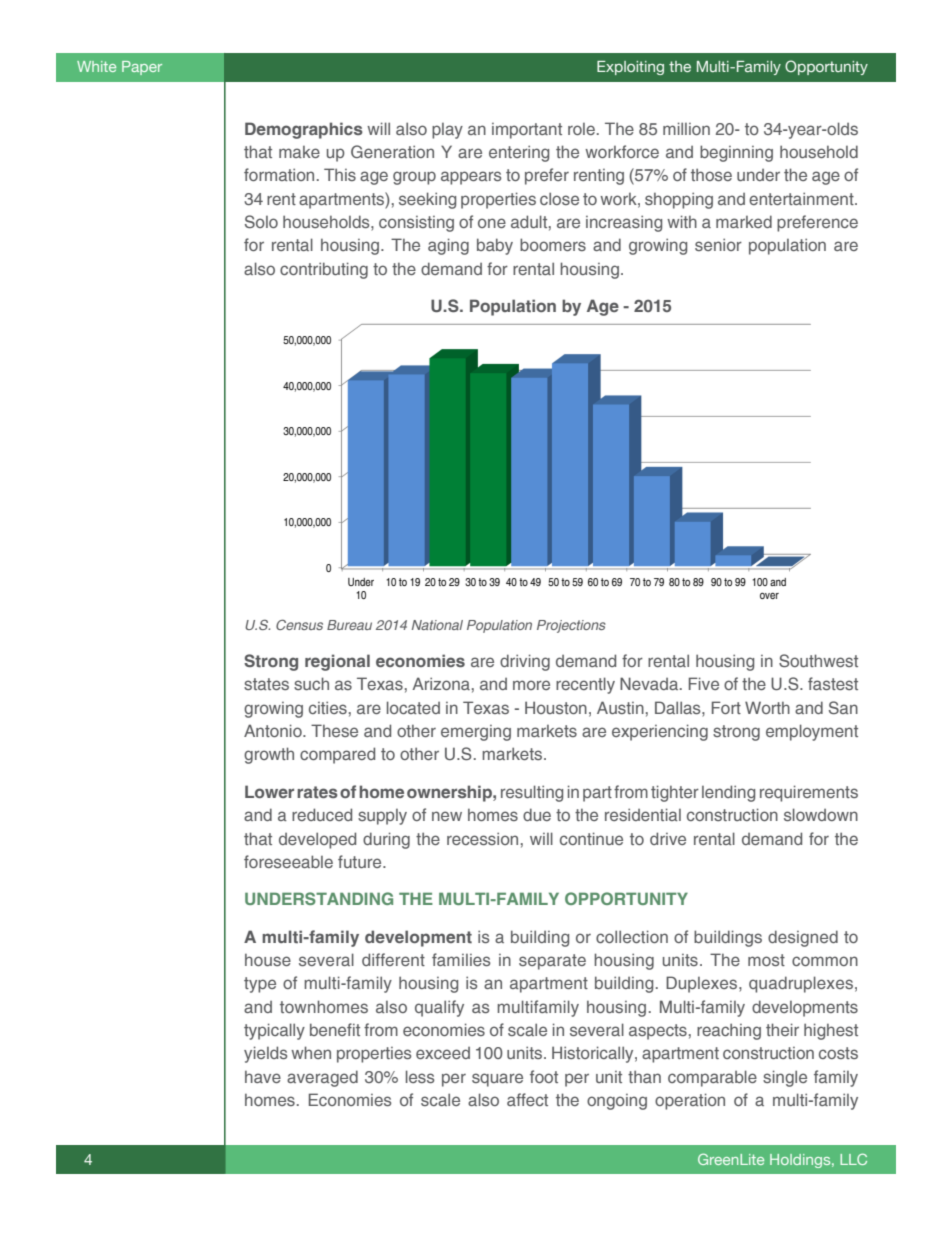 This document has width=952, height=1233. What do you see at coordinates (495, 246) in the document?
I see `baby` at bounding box center [495, 246].
